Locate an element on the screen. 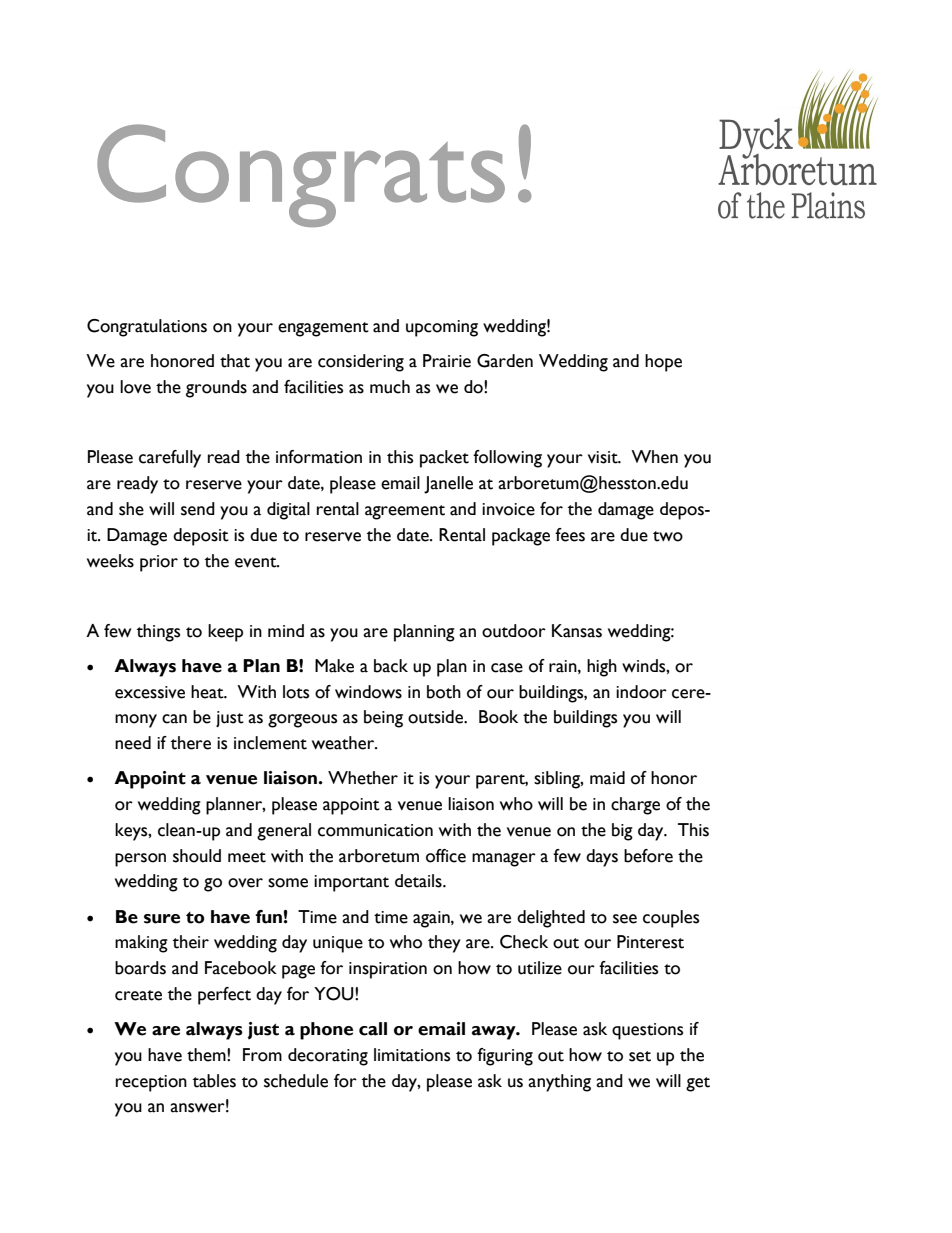  things is located at coordinates (158, 633).
